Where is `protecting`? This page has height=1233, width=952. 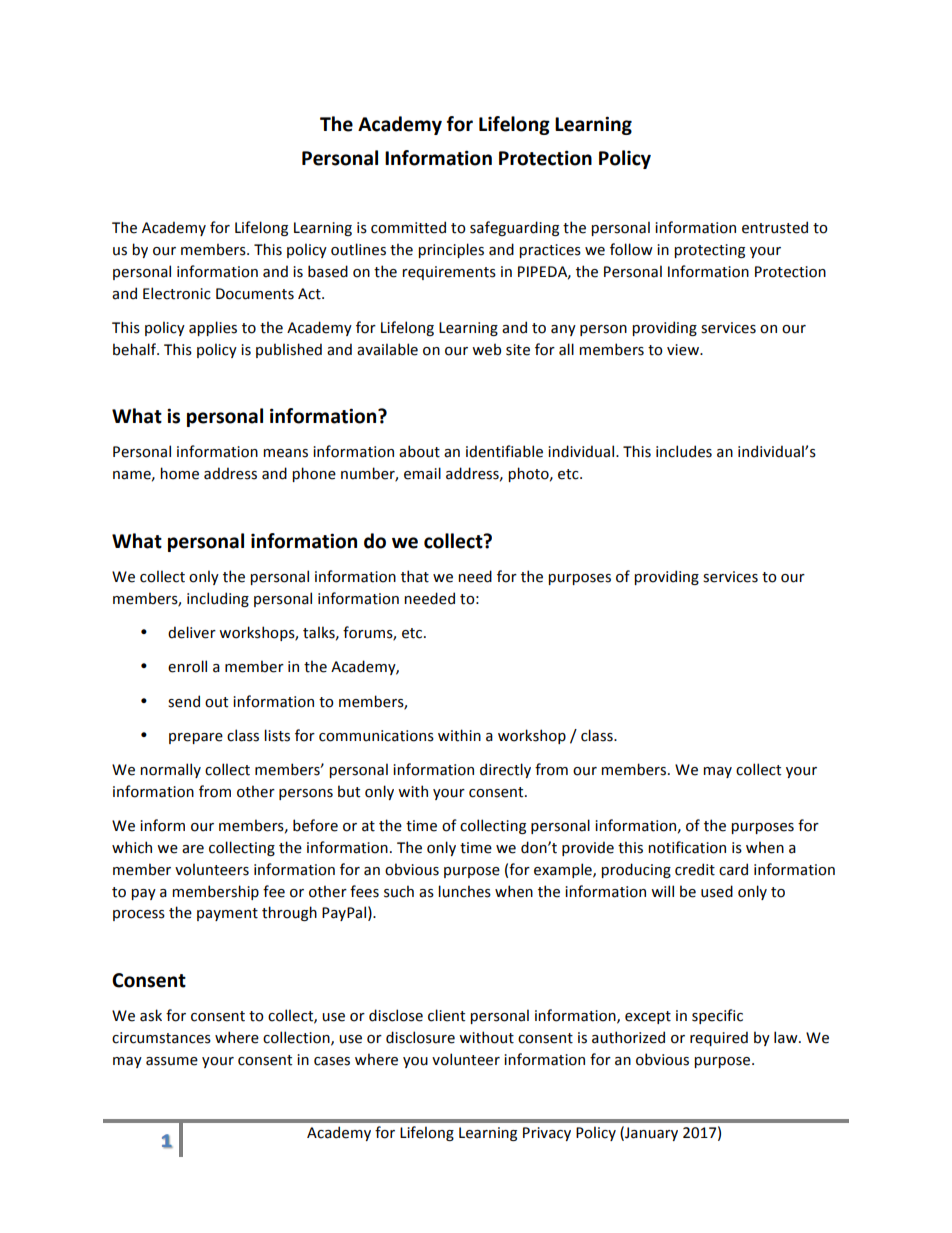
protecting is located at coordinates (709, 251).
